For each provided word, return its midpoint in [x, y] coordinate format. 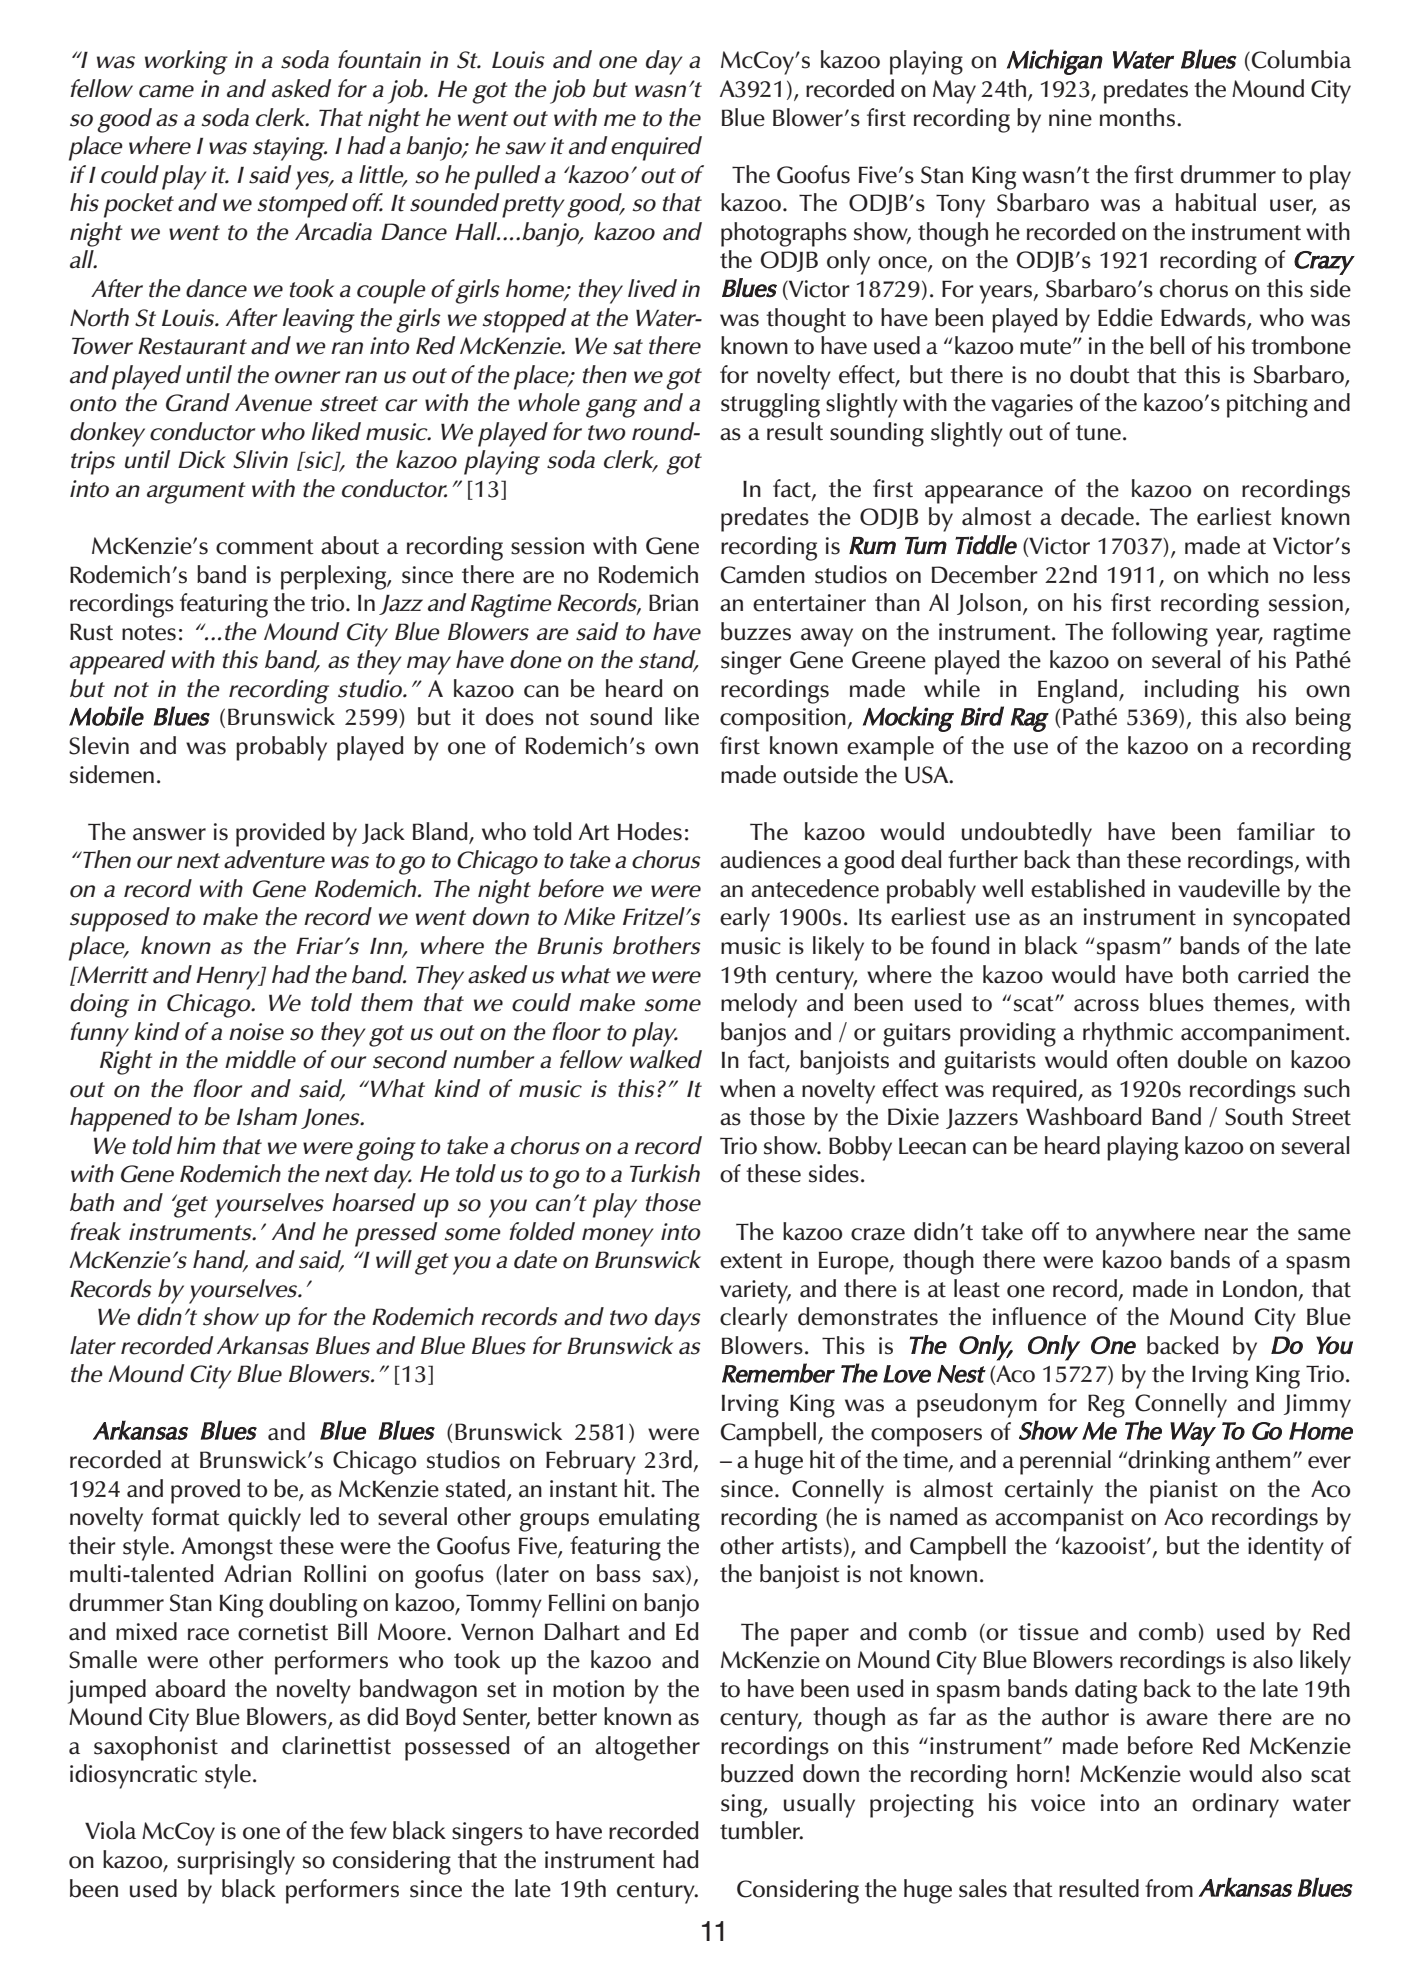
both [1205, 974]
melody [759, 1005]
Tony [960, 206]
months [1137, 117]
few [368, 1830]
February [591, 1462]
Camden [763, 574]
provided [280, 834]
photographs [784, 234]
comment [265, 547]
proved [205, 1491]
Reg [1106, 1406]
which [1238, 574]
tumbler [761, 1830]
